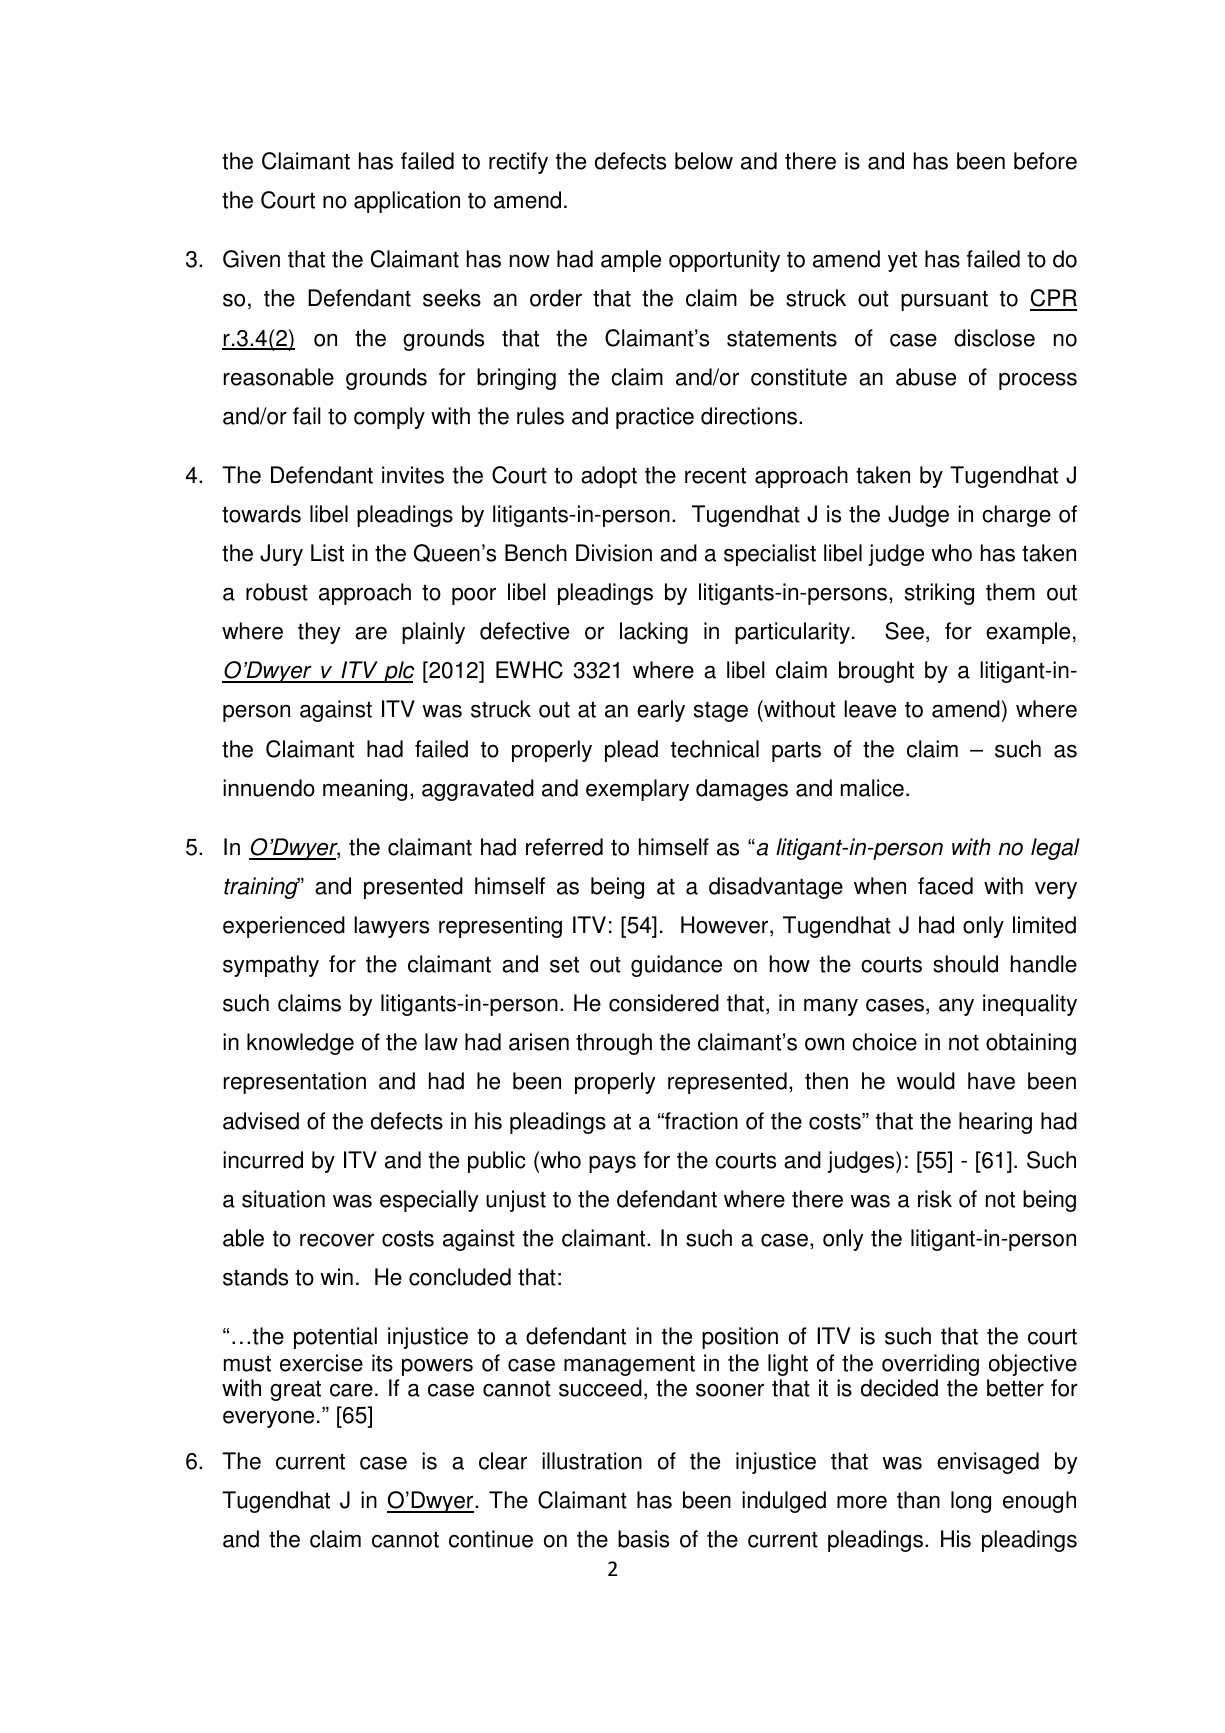  What do you see at coordinates (902, 262) in the page?
I see `yet` at bounding box center [902, 262].
